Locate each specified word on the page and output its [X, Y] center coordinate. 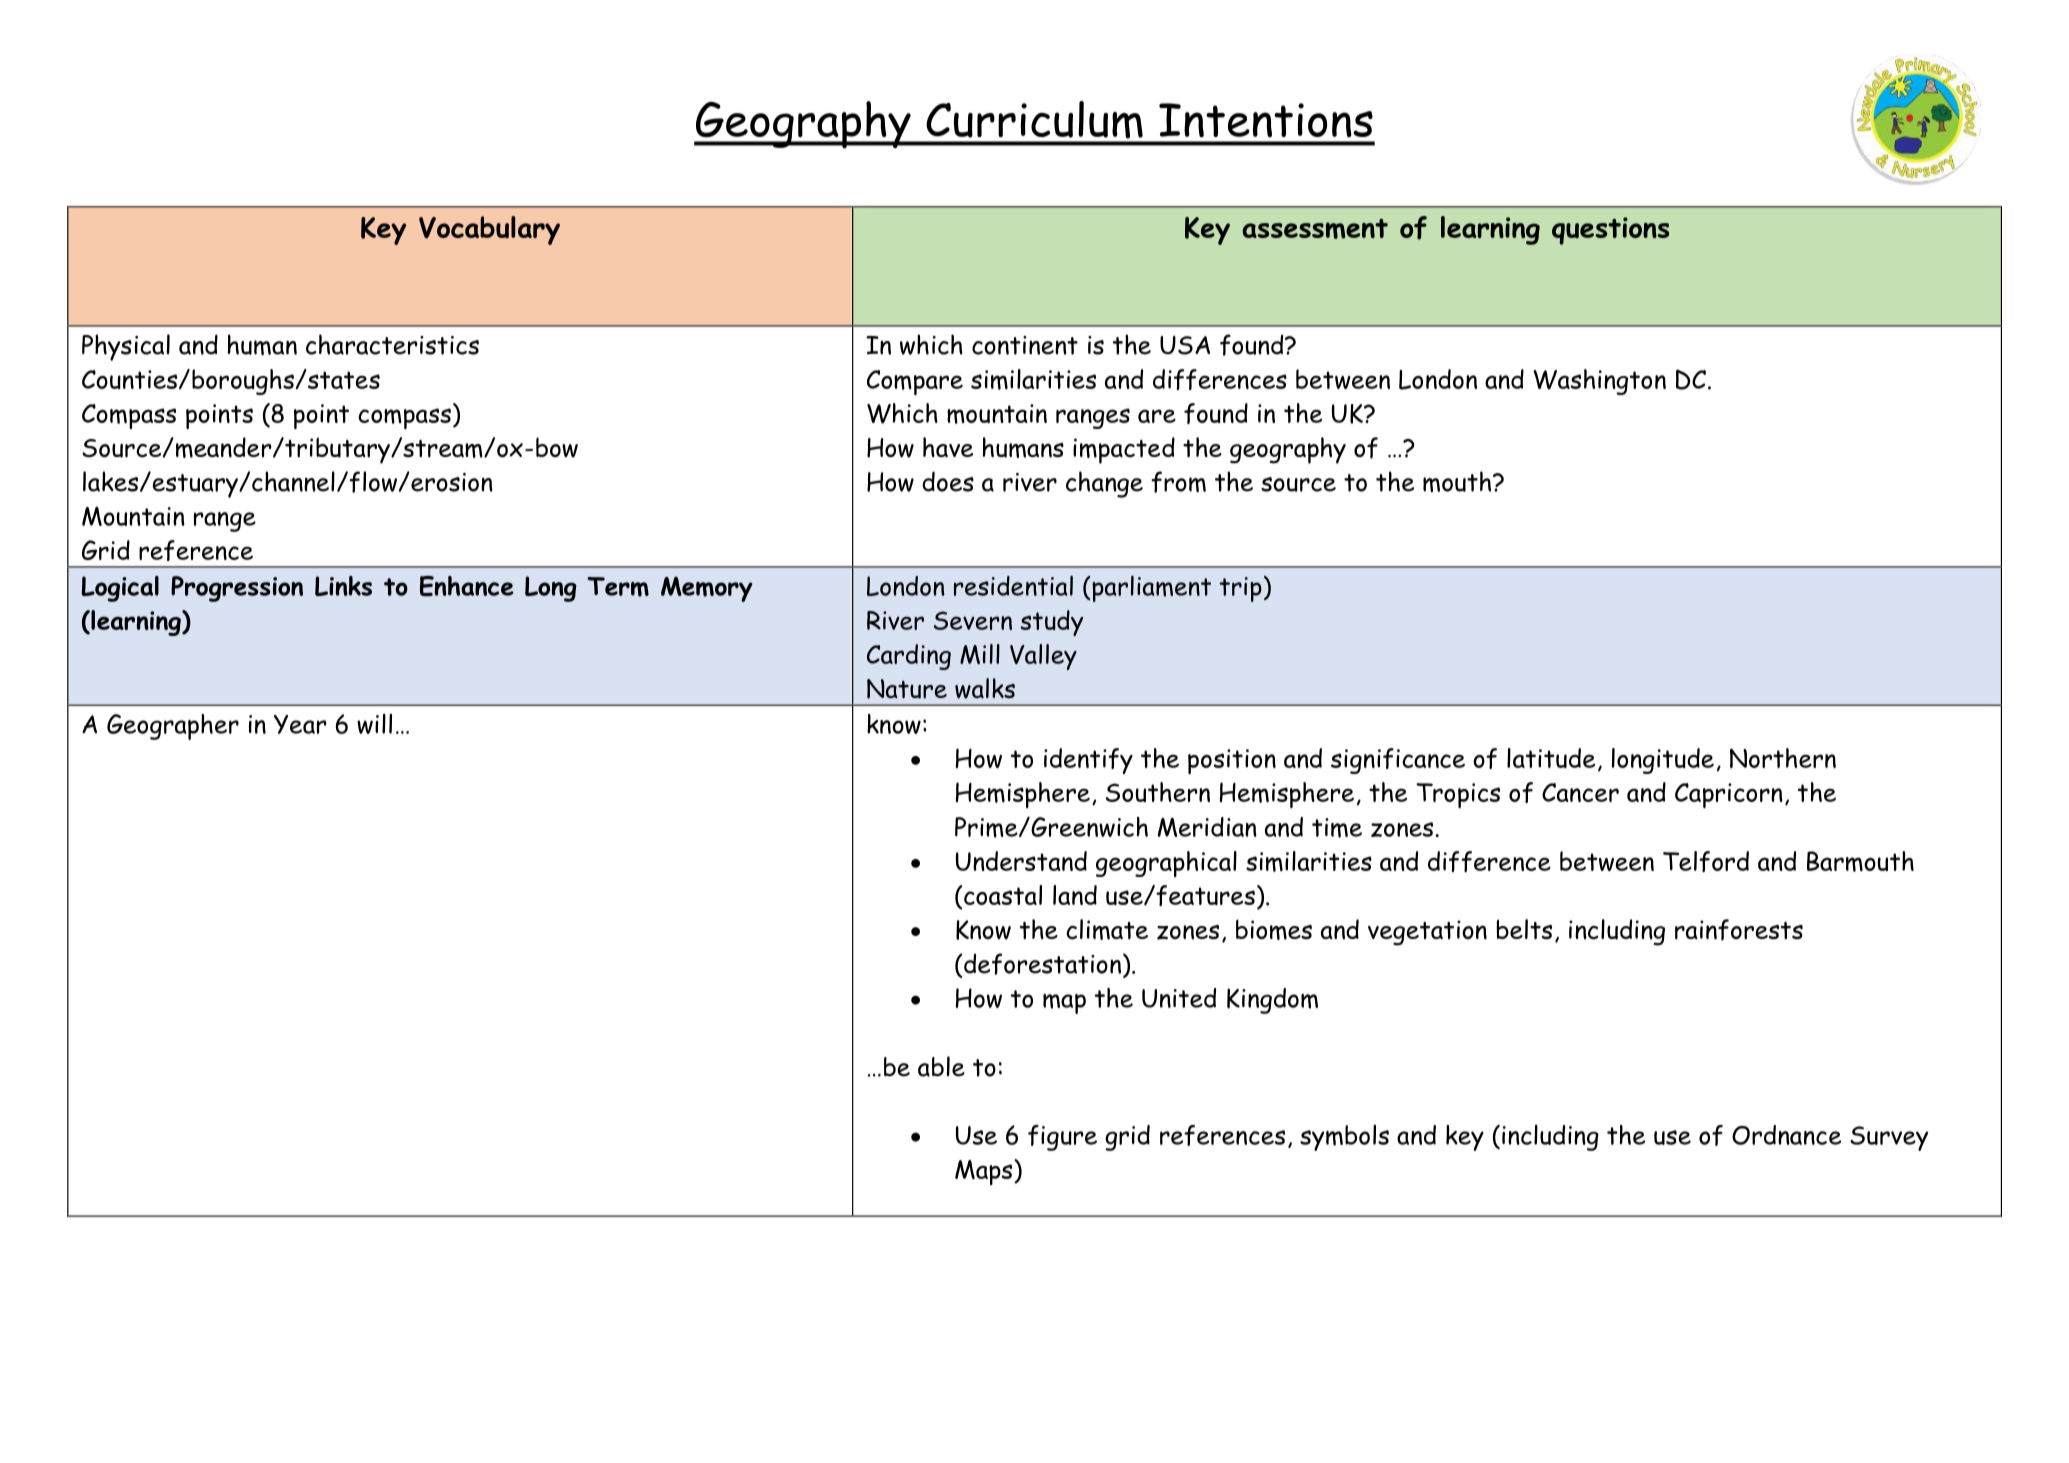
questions [1610, 231]
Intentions [1266, 120]
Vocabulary [489, 230]
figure [1062, 1138]
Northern [1783, 758]
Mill [980, 654]
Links [343, 586]
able [941, 1066]
